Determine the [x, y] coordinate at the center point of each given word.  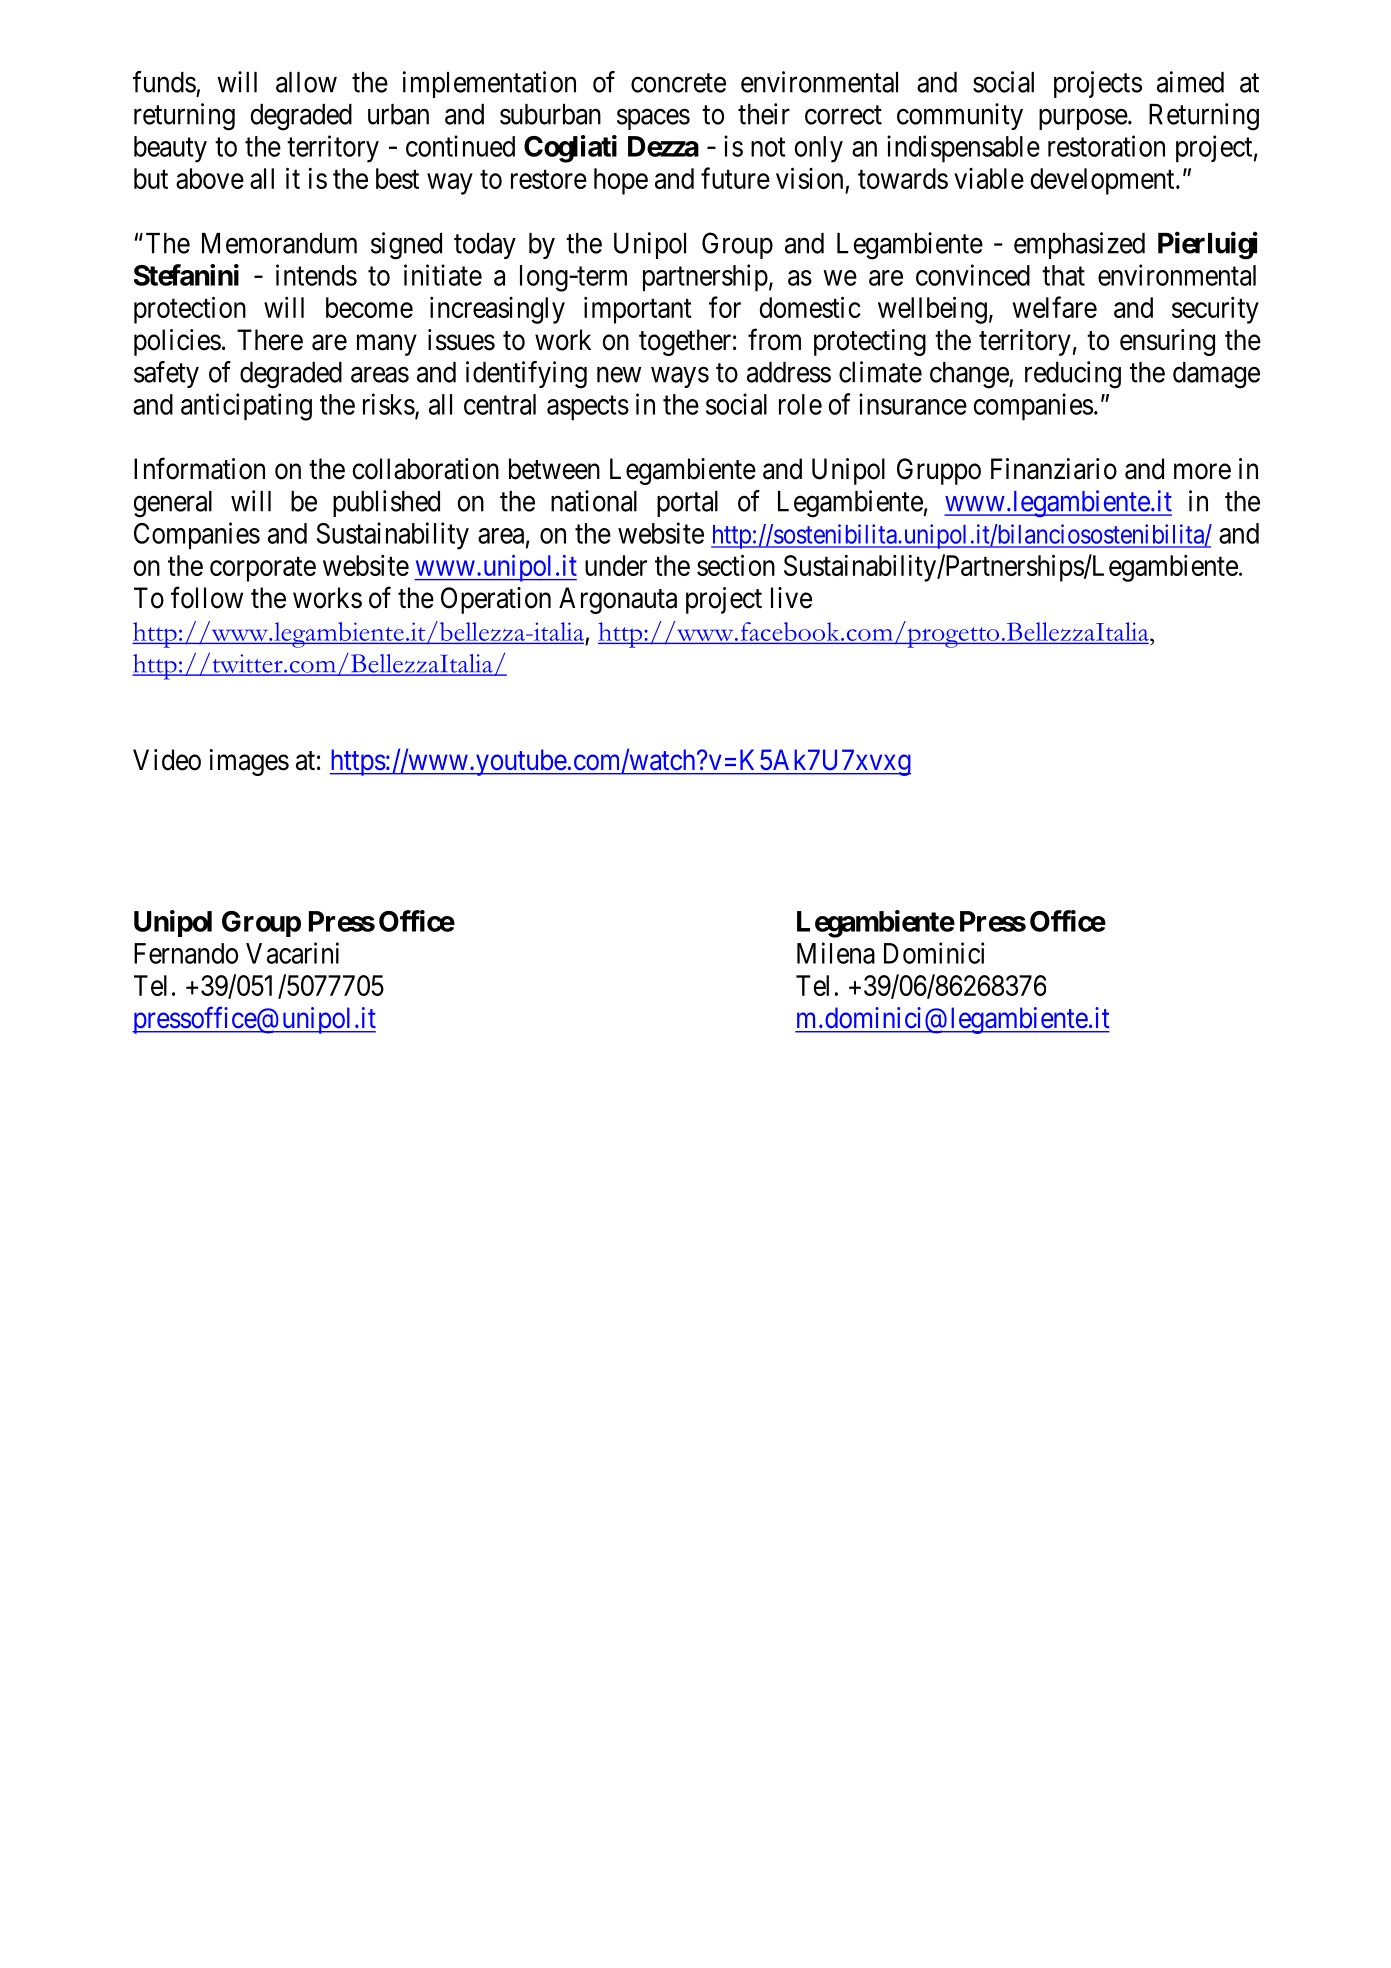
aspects [588, 408]
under [616, 565]
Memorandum [279, 243]
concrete [678, 83]
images [249, 762]
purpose [1083, 119]
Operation [496, 600]
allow [306, 82]
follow [207, 597]
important [638, 310]
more [1202, 472]
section [736, 565]
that [1063, 275]
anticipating [246, 407]
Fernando [186, 953]
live [791, 598]
